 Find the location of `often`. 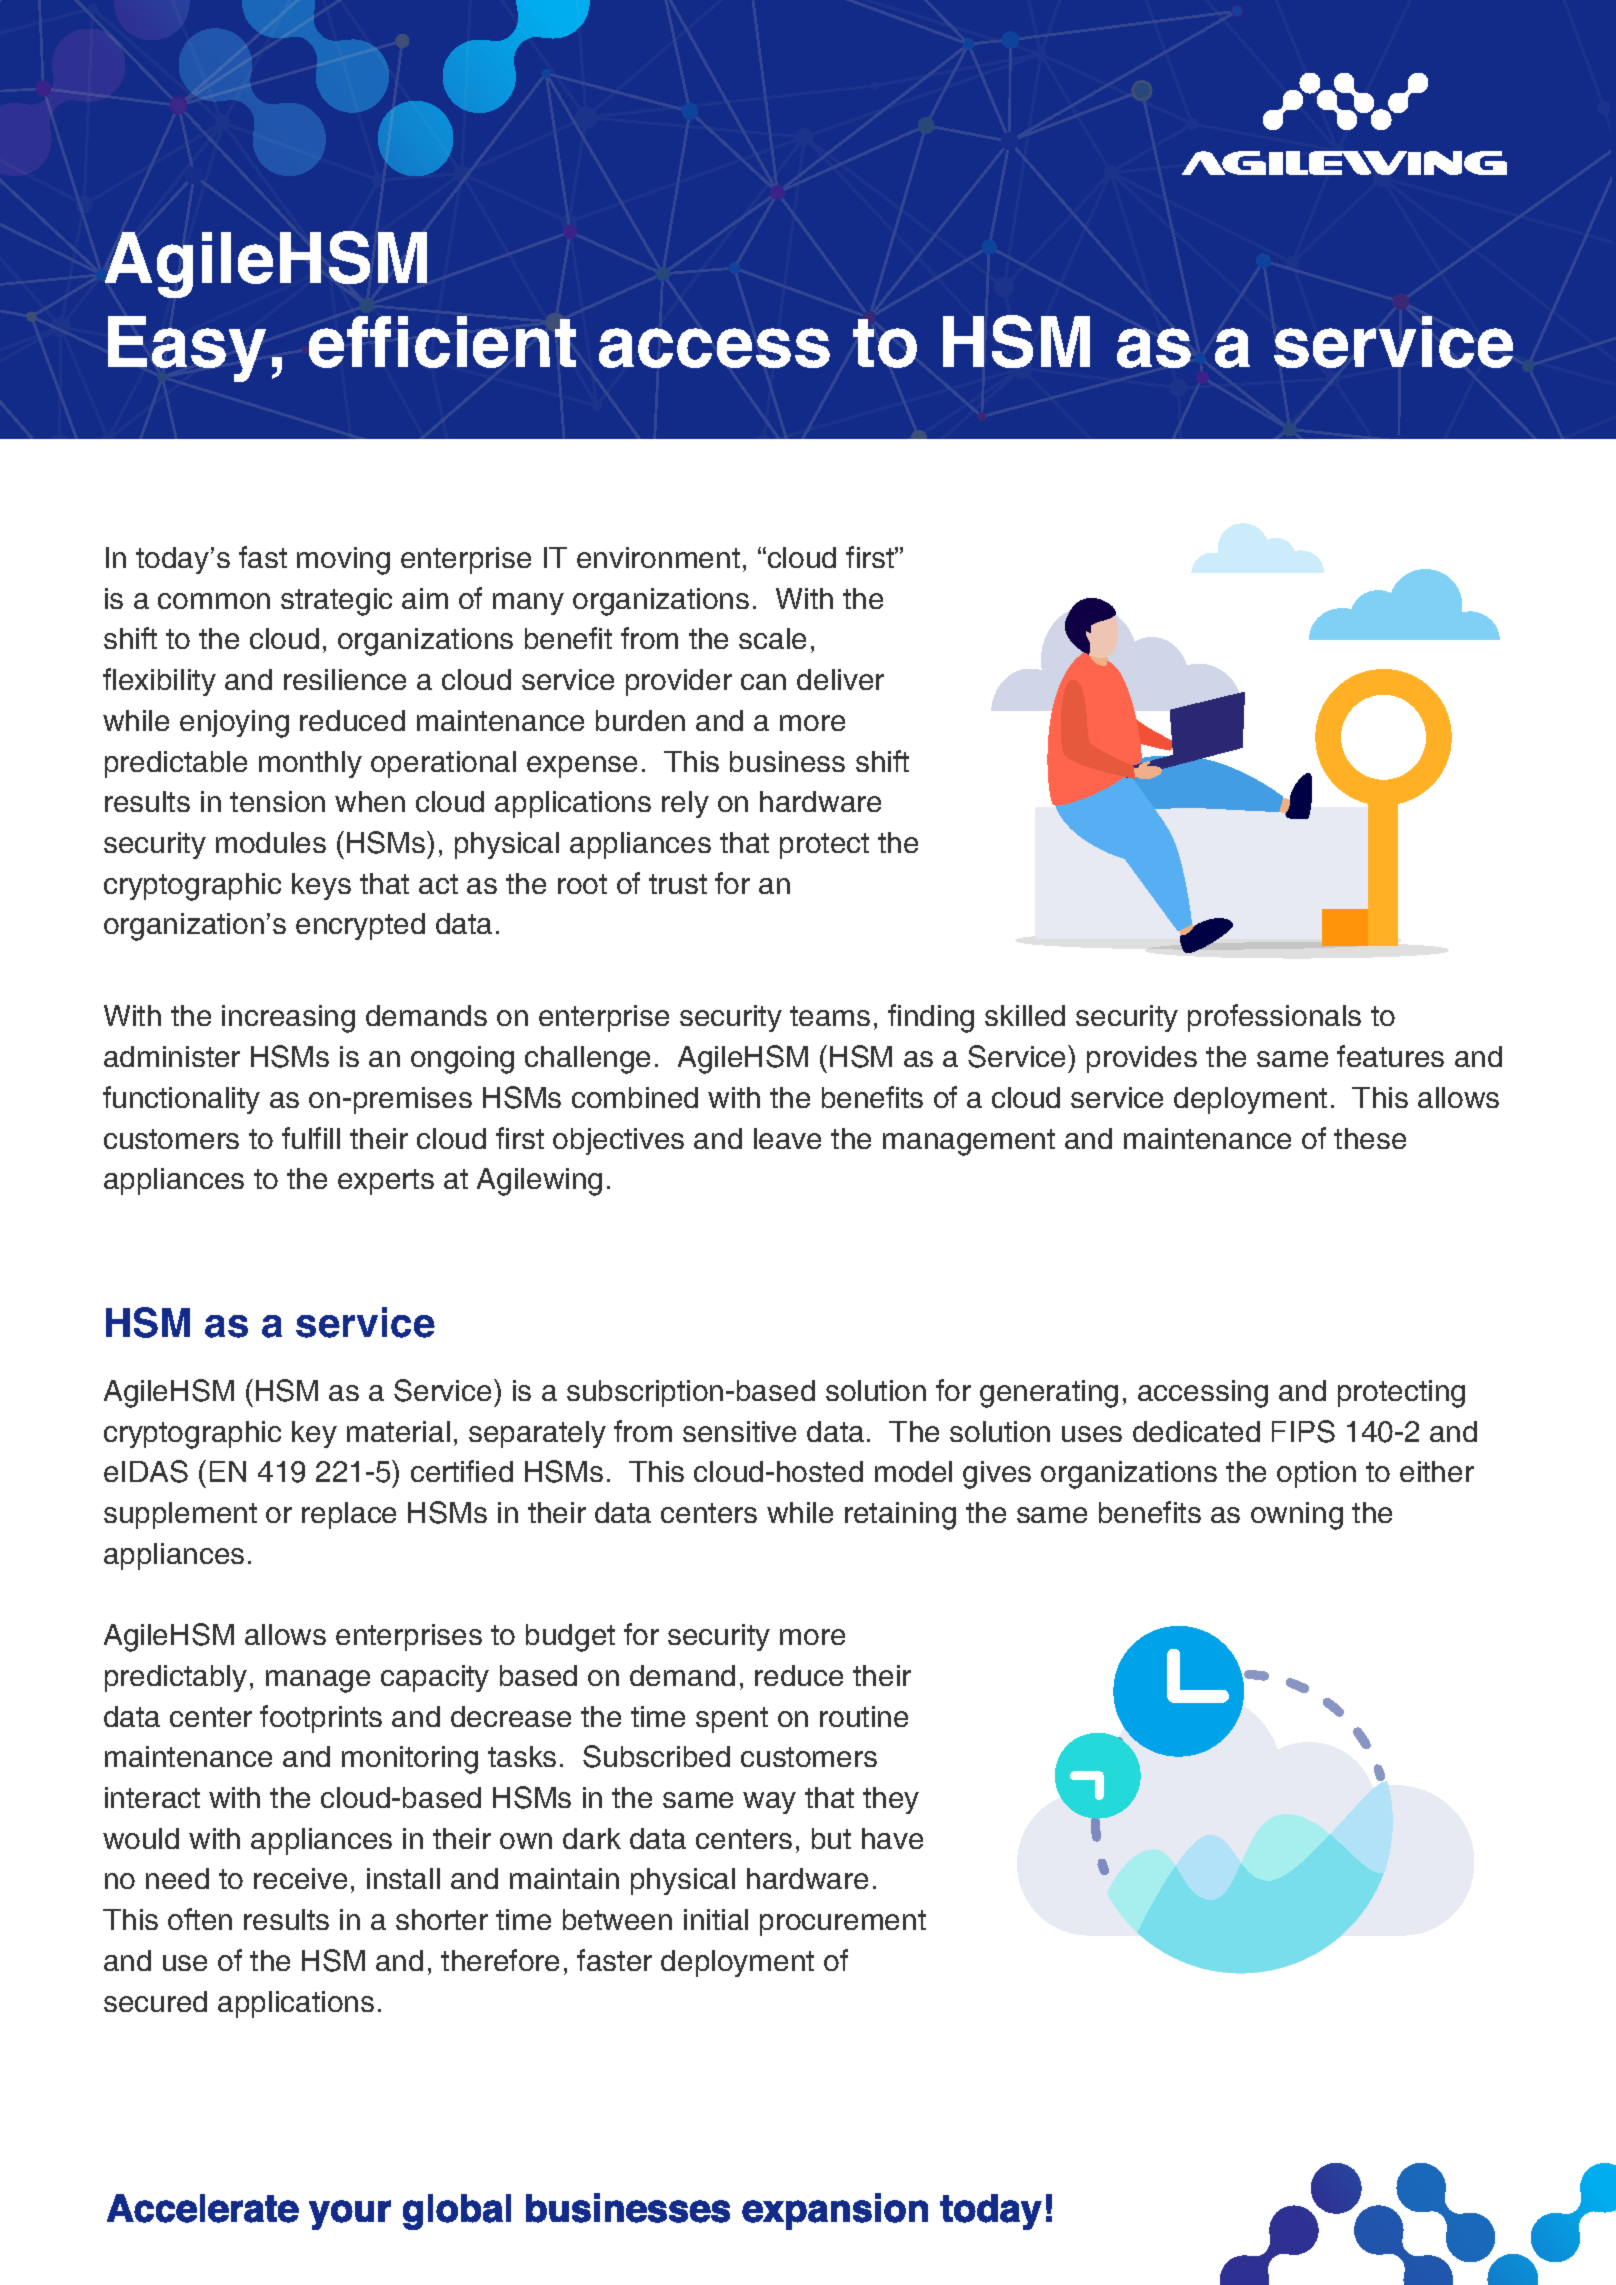

often is located at coordinates (200, 1919).
